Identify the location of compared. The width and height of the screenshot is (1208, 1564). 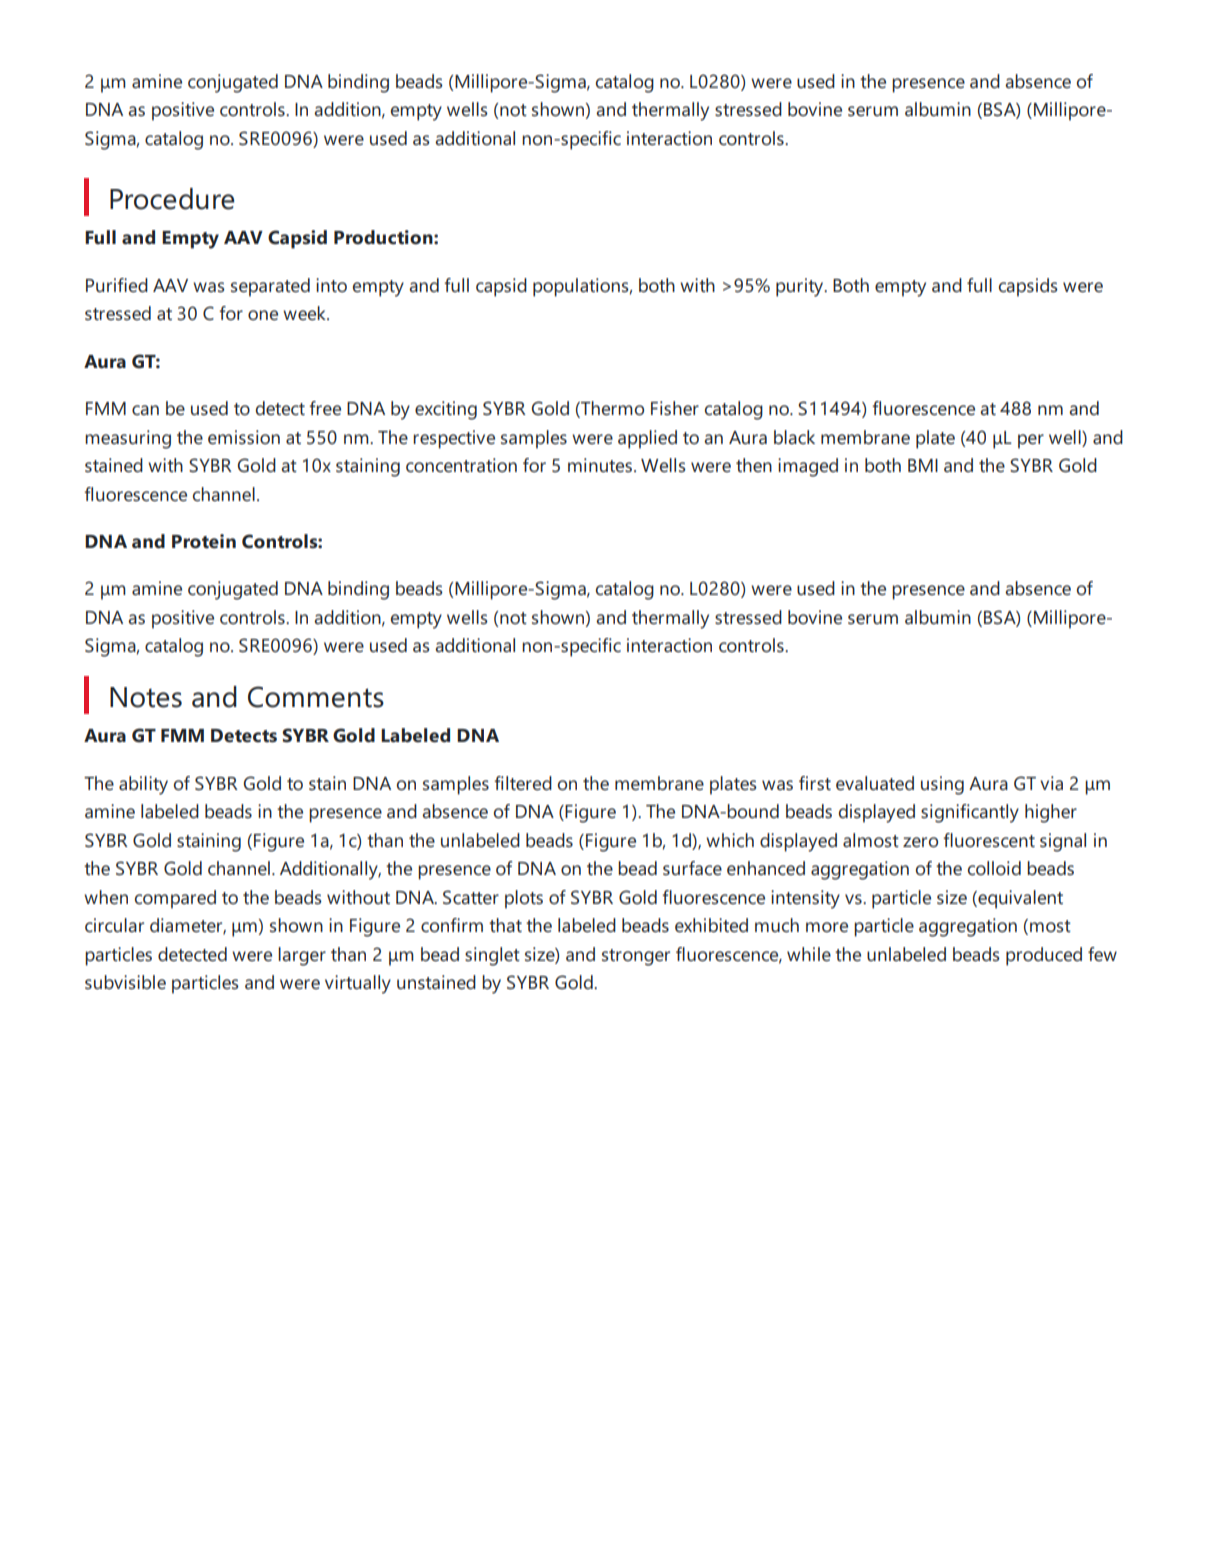
(175, 899).
